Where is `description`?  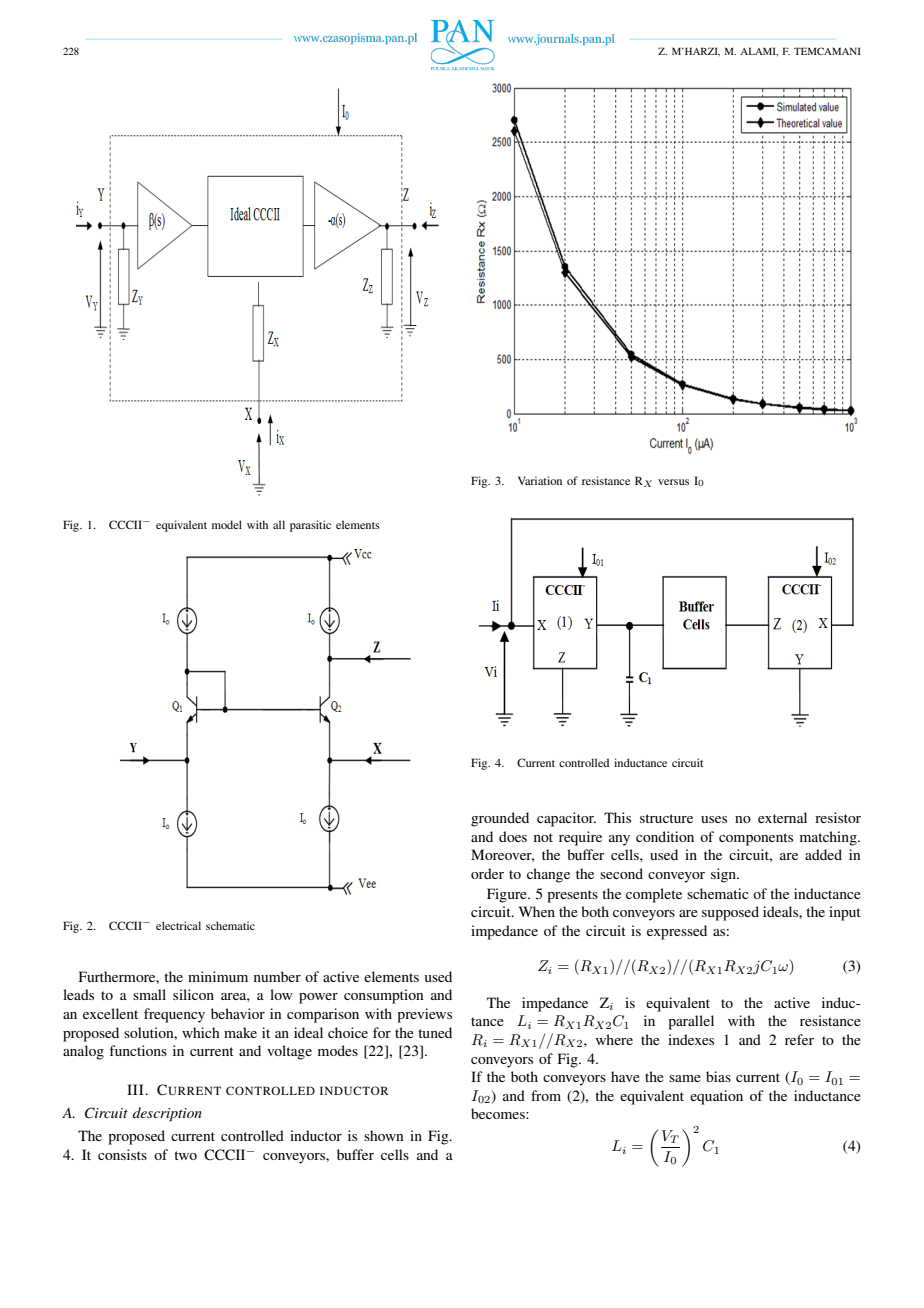 description is located at coordinates (167, 1114).
